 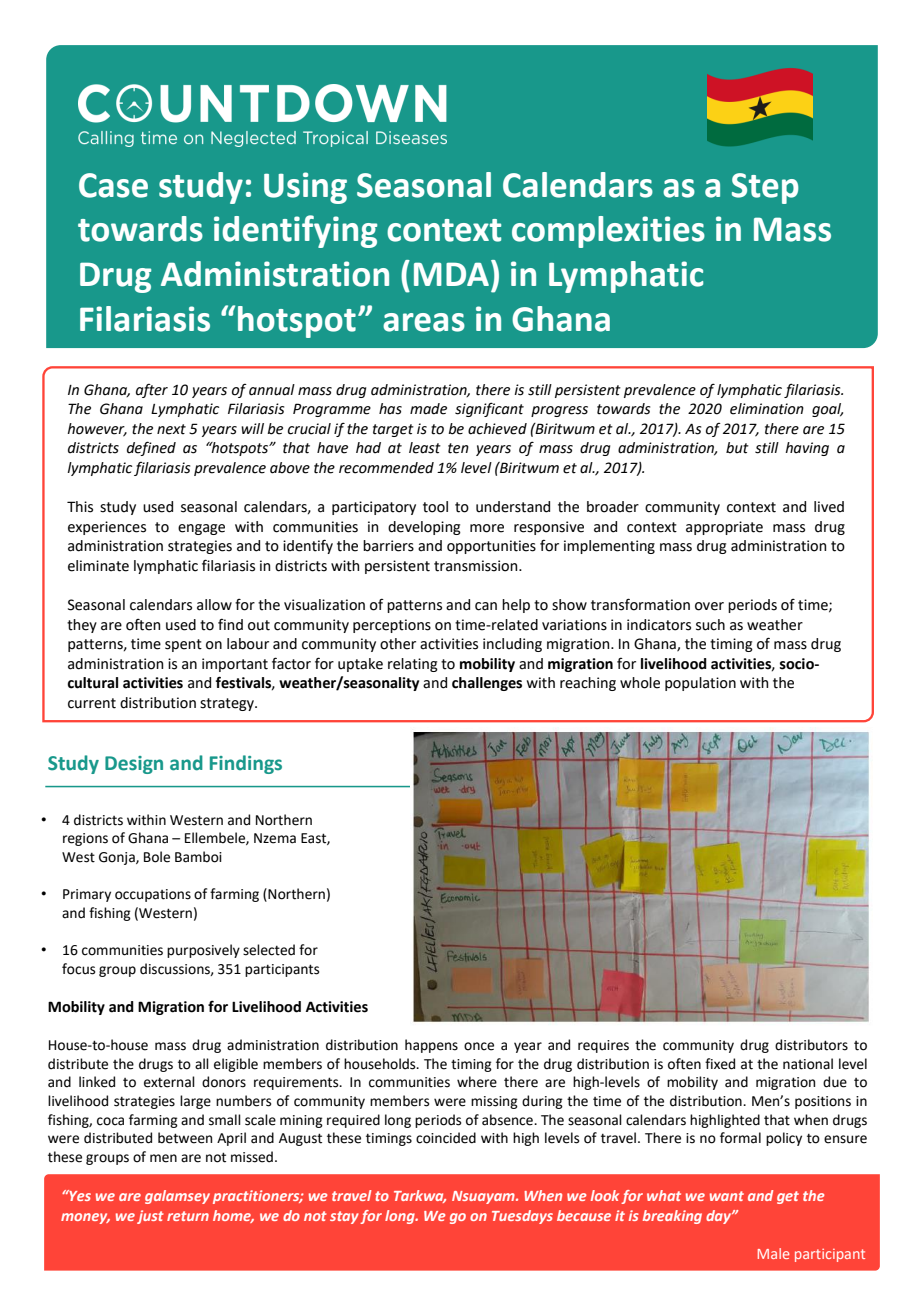 I want to click on engage, so click(x=201, y=529).
